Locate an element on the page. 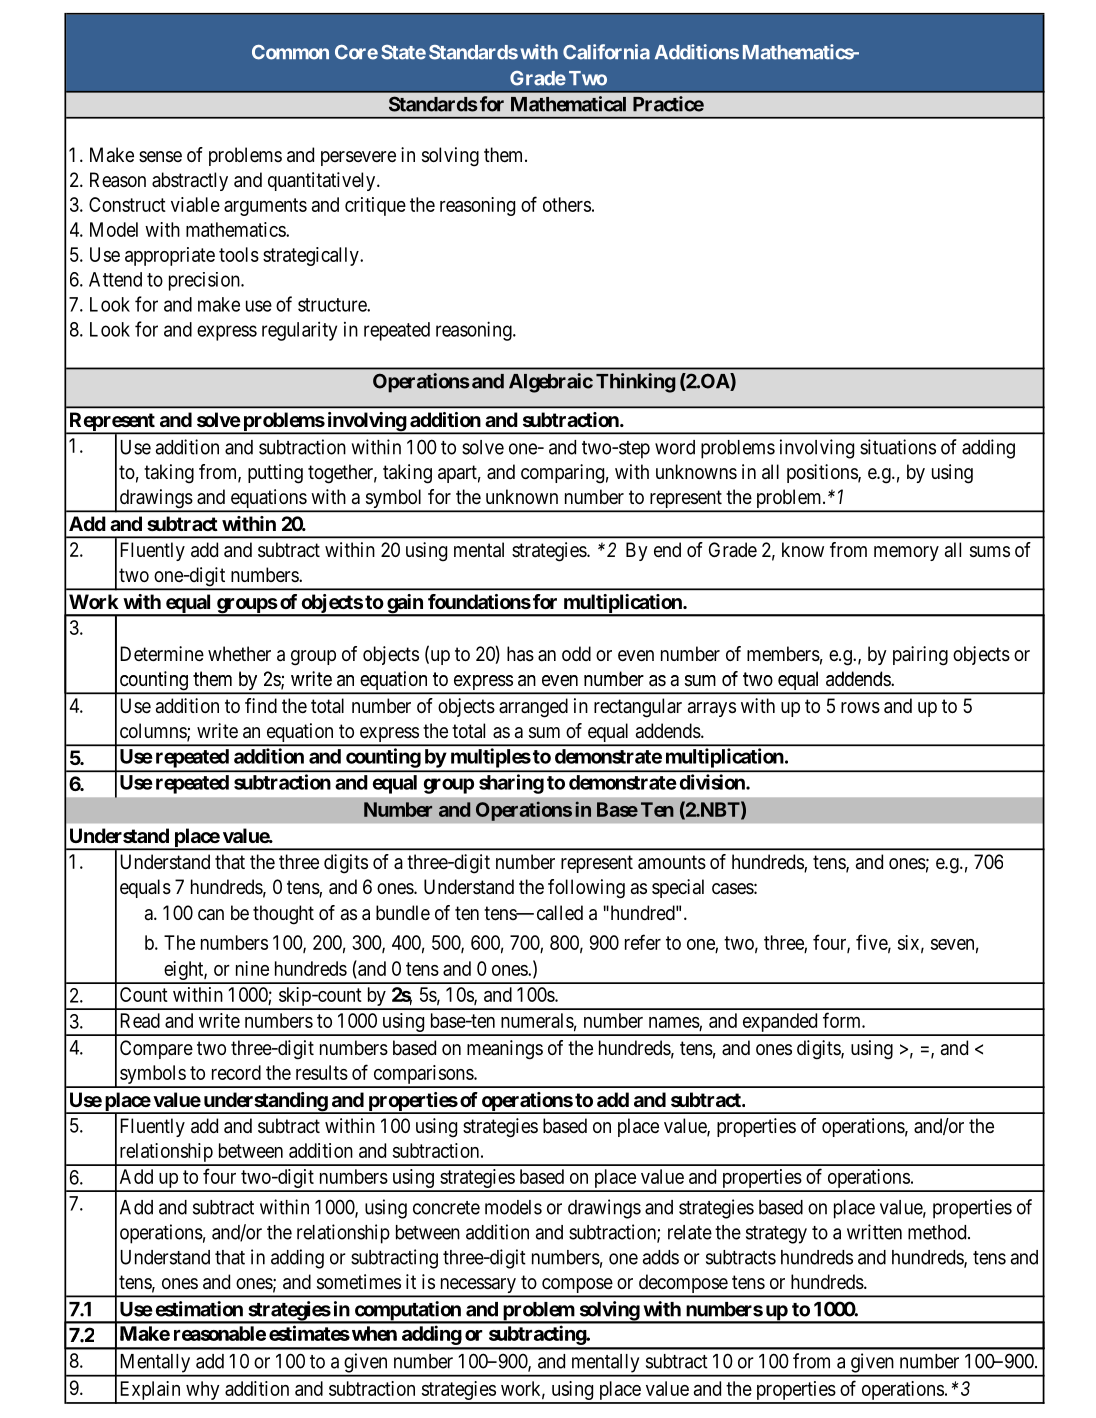 Image resolution: width=1096 pixels, height=1418 pixels. word is located at coordinates (675, 447).
